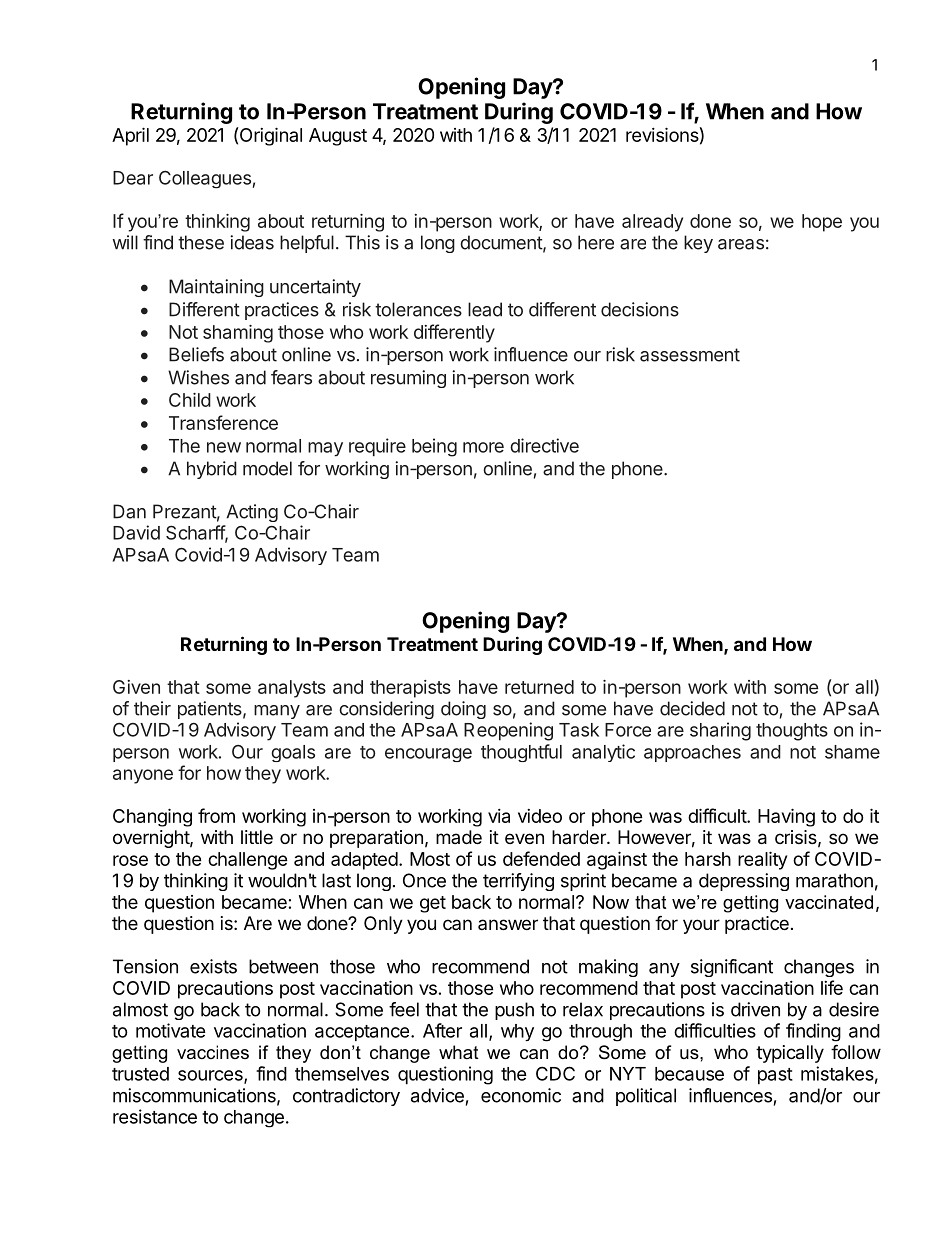  I want to click on more, so click(483, 447).
